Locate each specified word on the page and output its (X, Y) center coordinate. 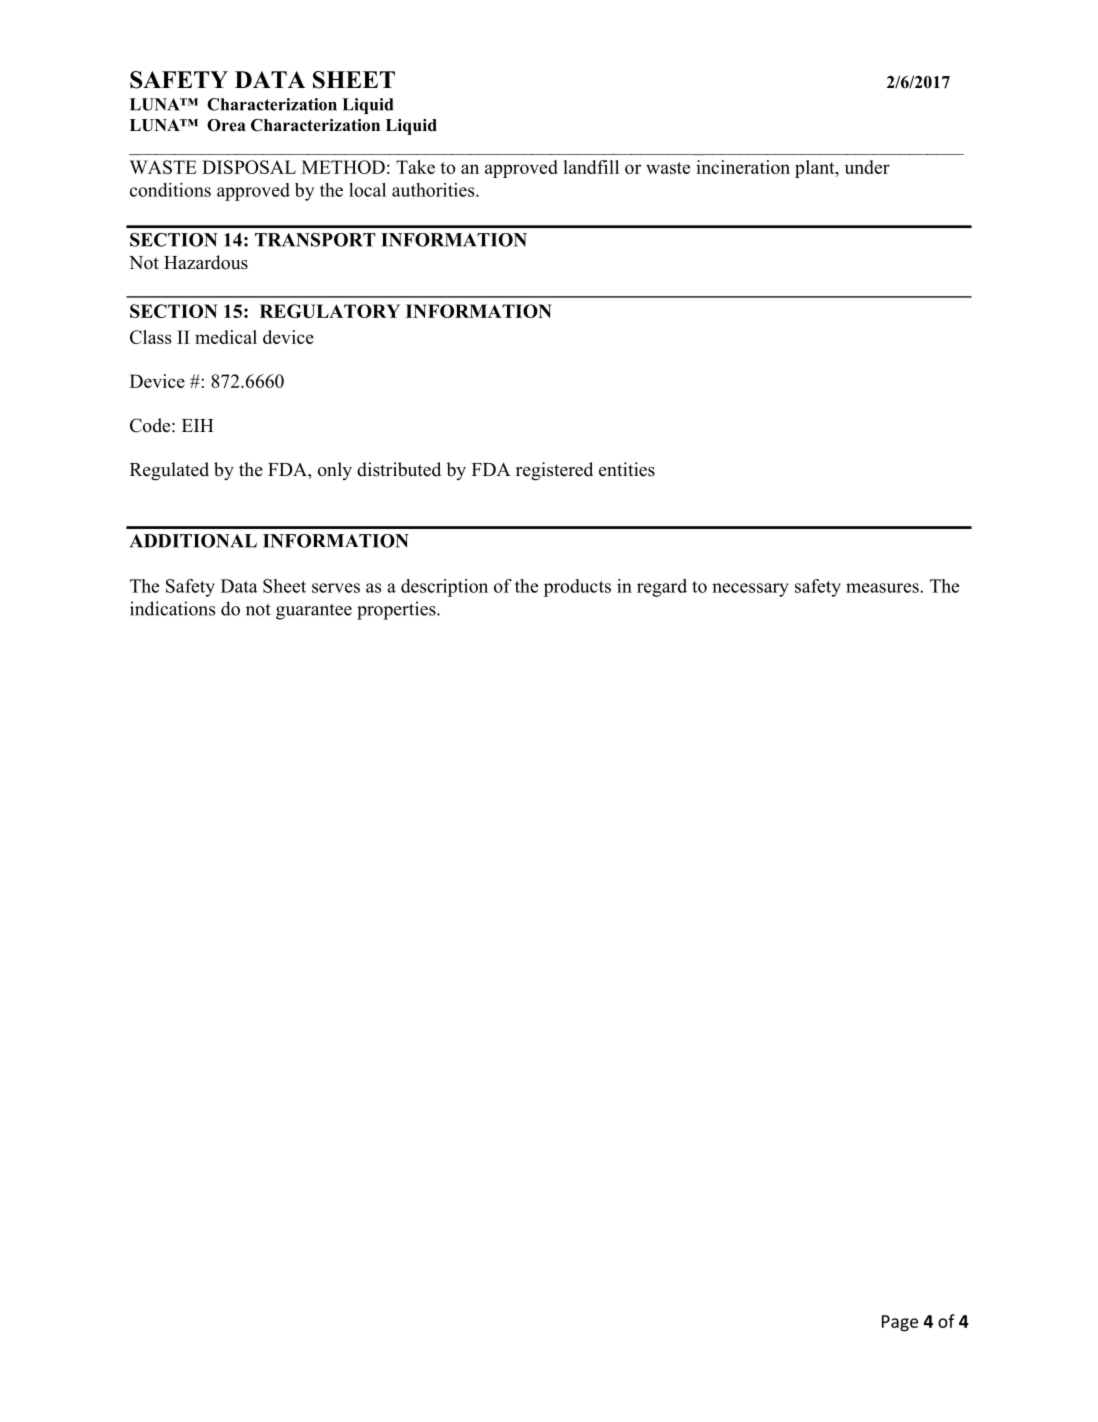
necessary (750, 590)
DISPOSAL (249, 167)
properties (397, 610)
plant (816, 169)
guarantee (314, 612)
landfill (591, 167)
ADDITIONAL (193, 541)
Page (900, 1323)
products (577, 588)
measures (883, 588)
